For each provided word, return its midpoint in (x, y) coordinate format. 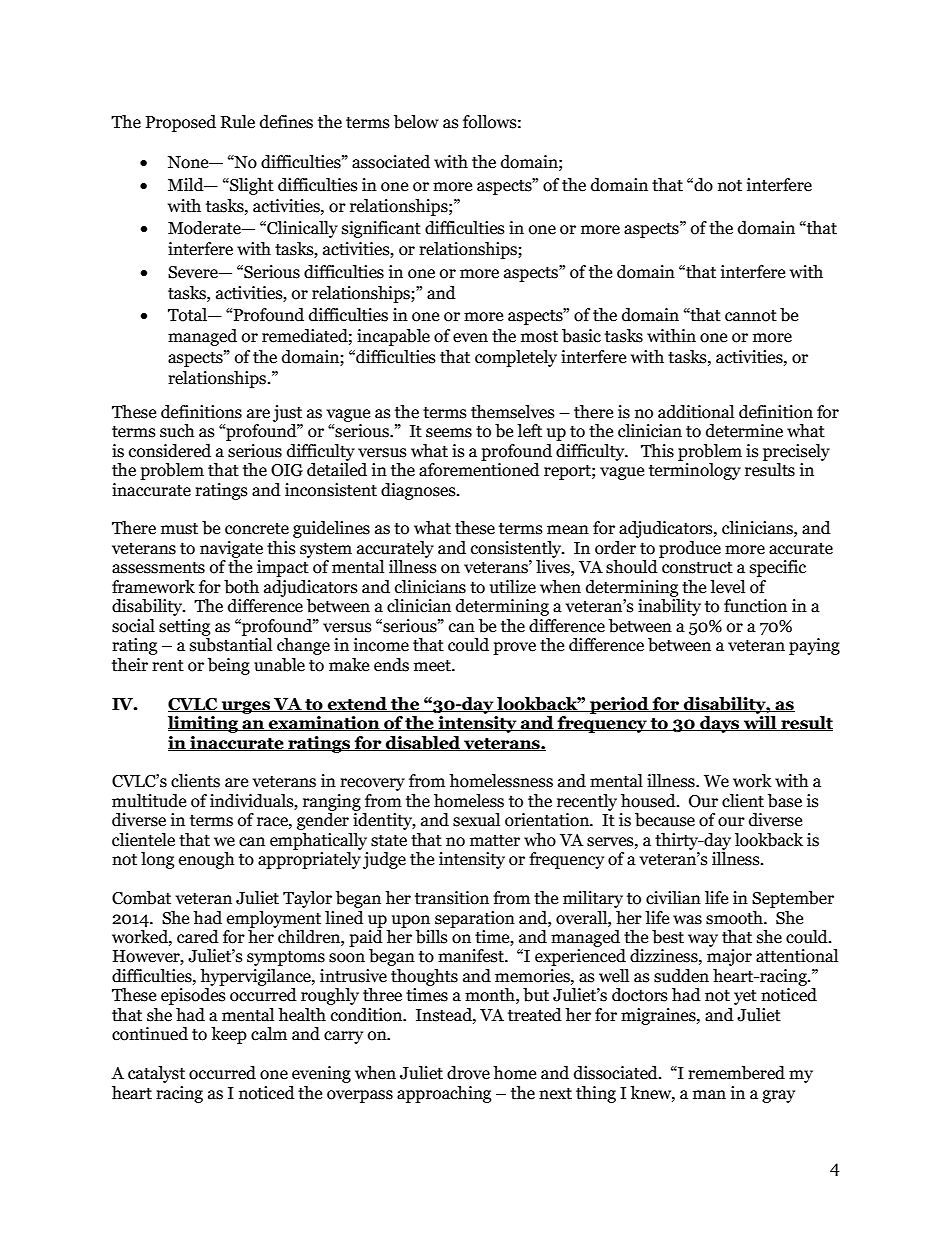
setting (184, 627)
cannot (751, 316)
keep (229, 1035)
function (755, 606)
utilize (513, 587)
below (416, 122)
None (189, 162)
